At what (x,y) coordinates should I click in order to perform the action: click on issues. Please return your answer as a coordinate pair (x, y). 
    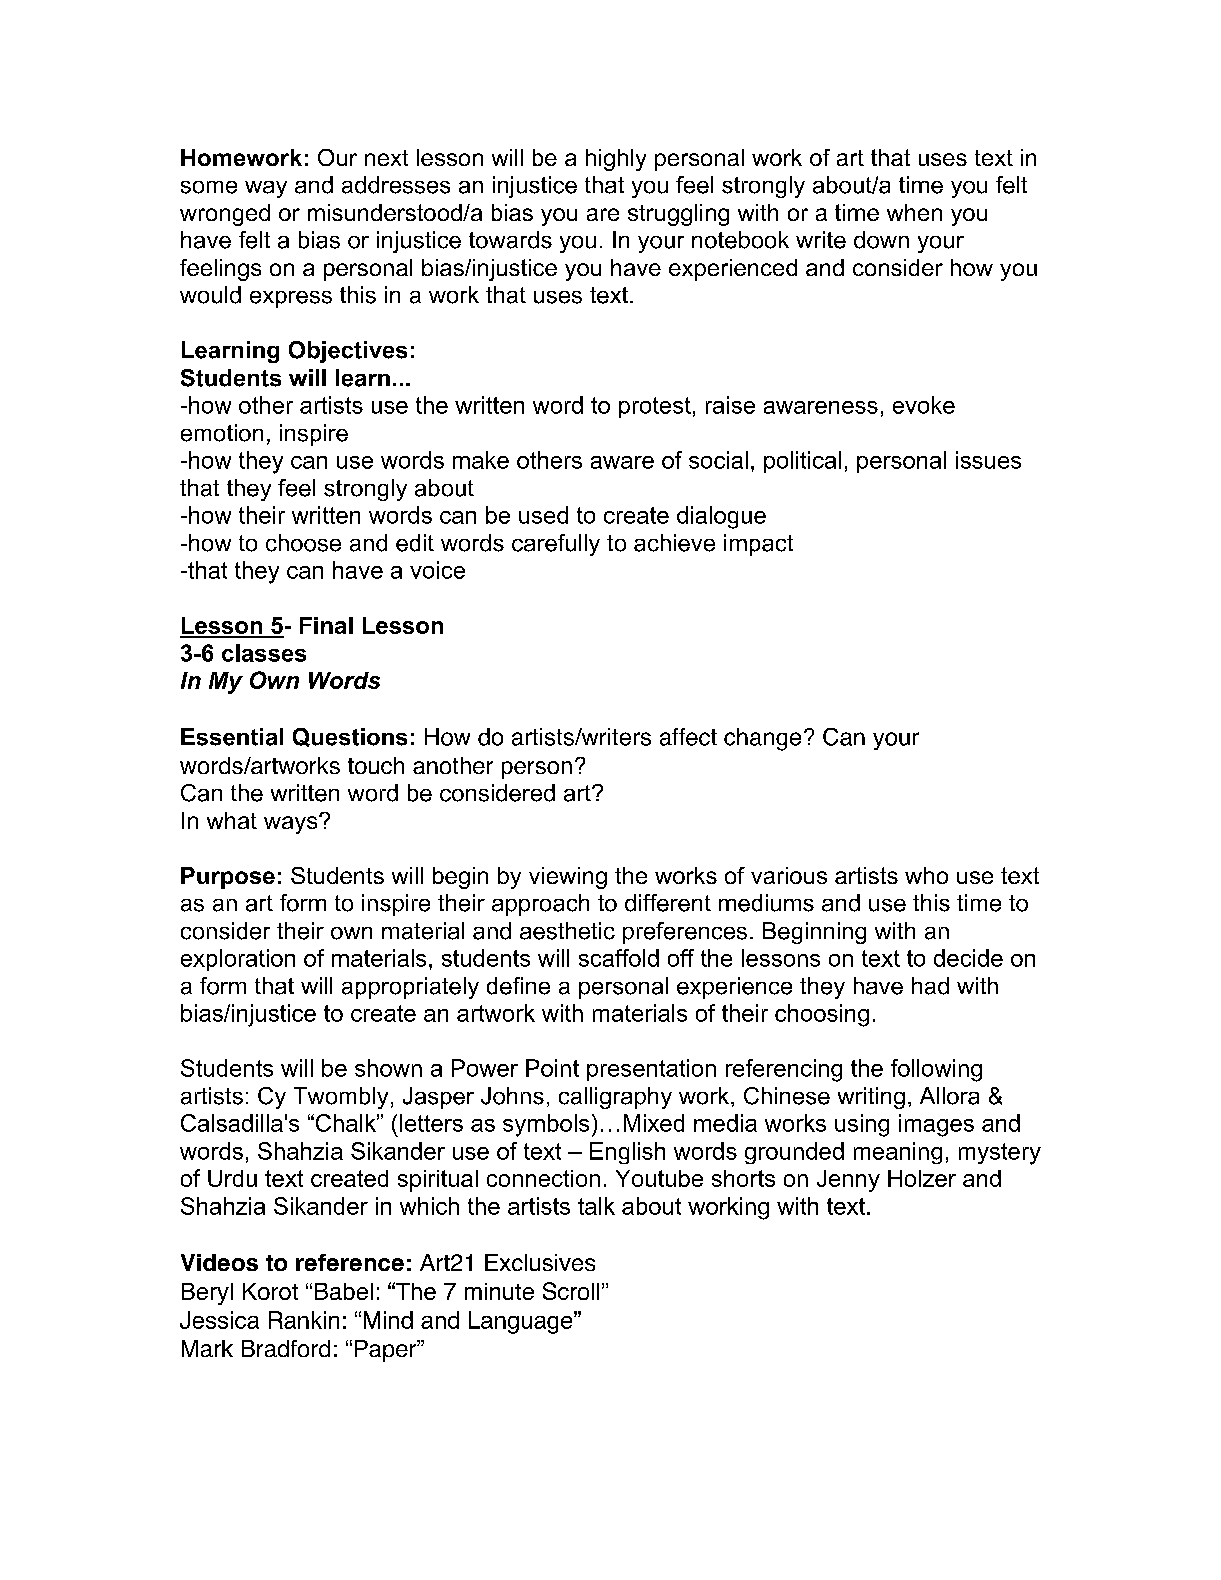
    Looking at the image, I should click on (988, 460).
